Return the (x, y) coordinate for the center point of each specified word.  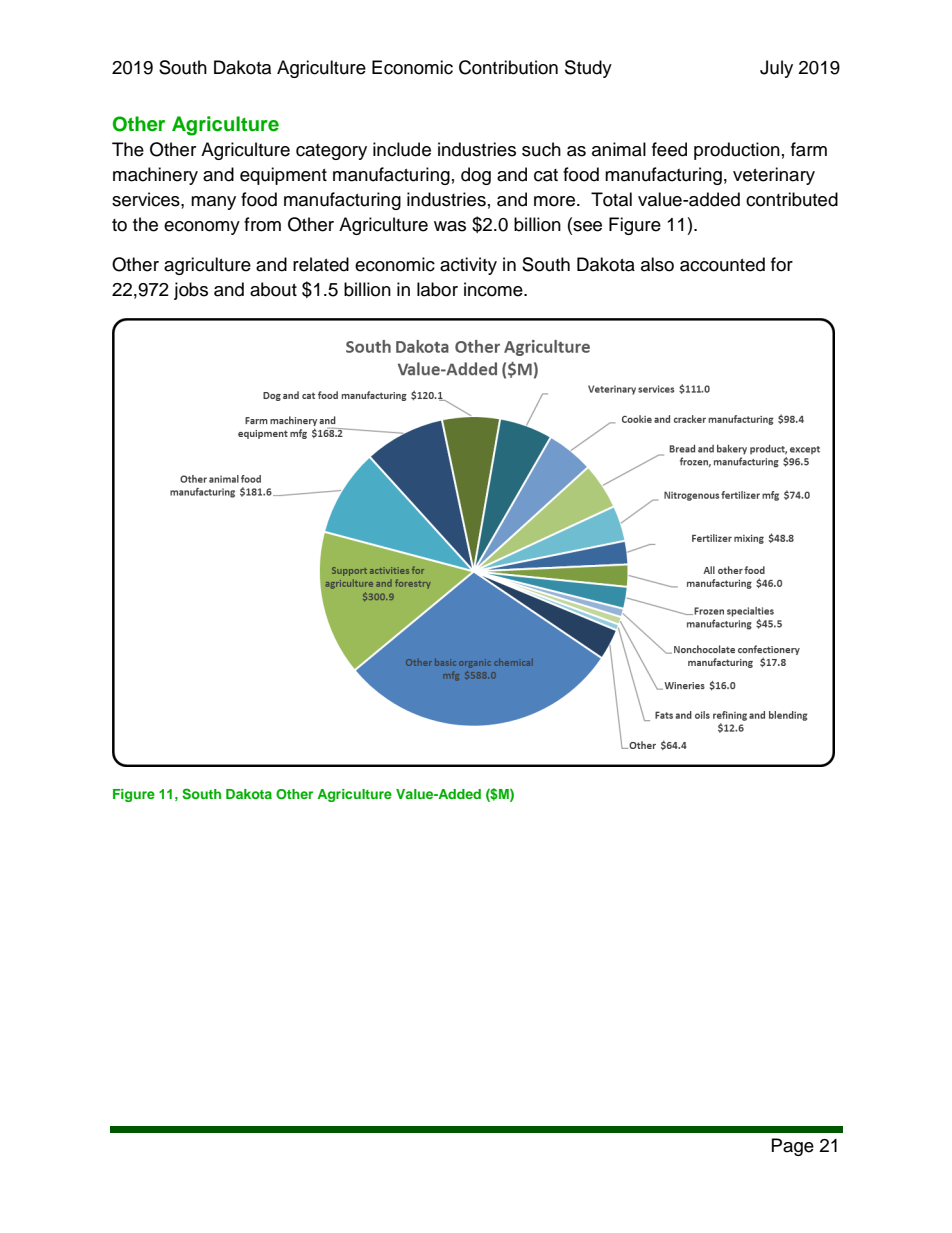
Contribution (508, 67)
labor (437, 289)
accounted (722, 264)
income (494, 289)
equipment (283, 176)
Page (793, 1147)
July (776, 69)
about (273, 289)
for (782, 264)
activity (468, 266)
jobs (191, 291)
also (657, 264)
